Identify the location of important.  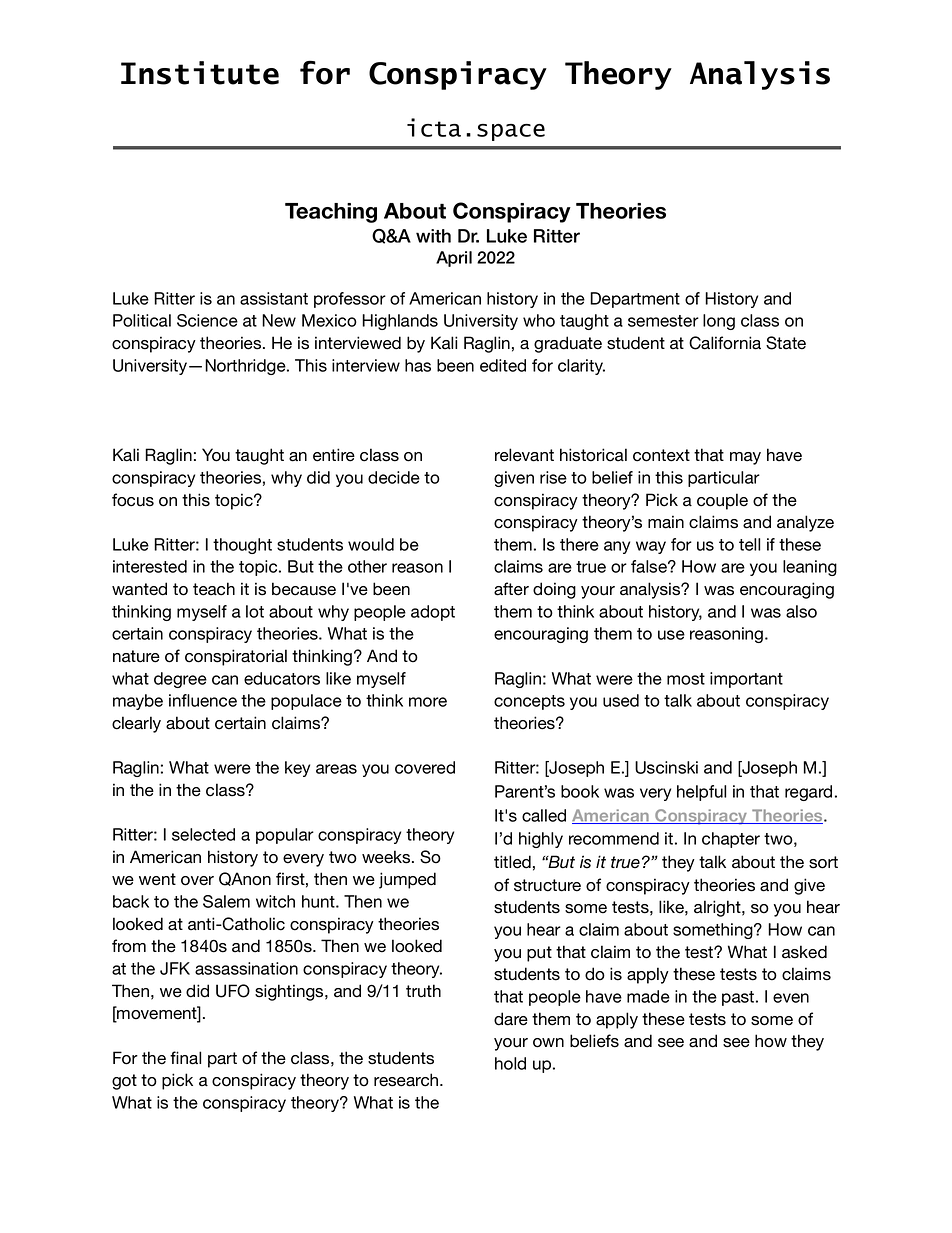
(746, 680).
